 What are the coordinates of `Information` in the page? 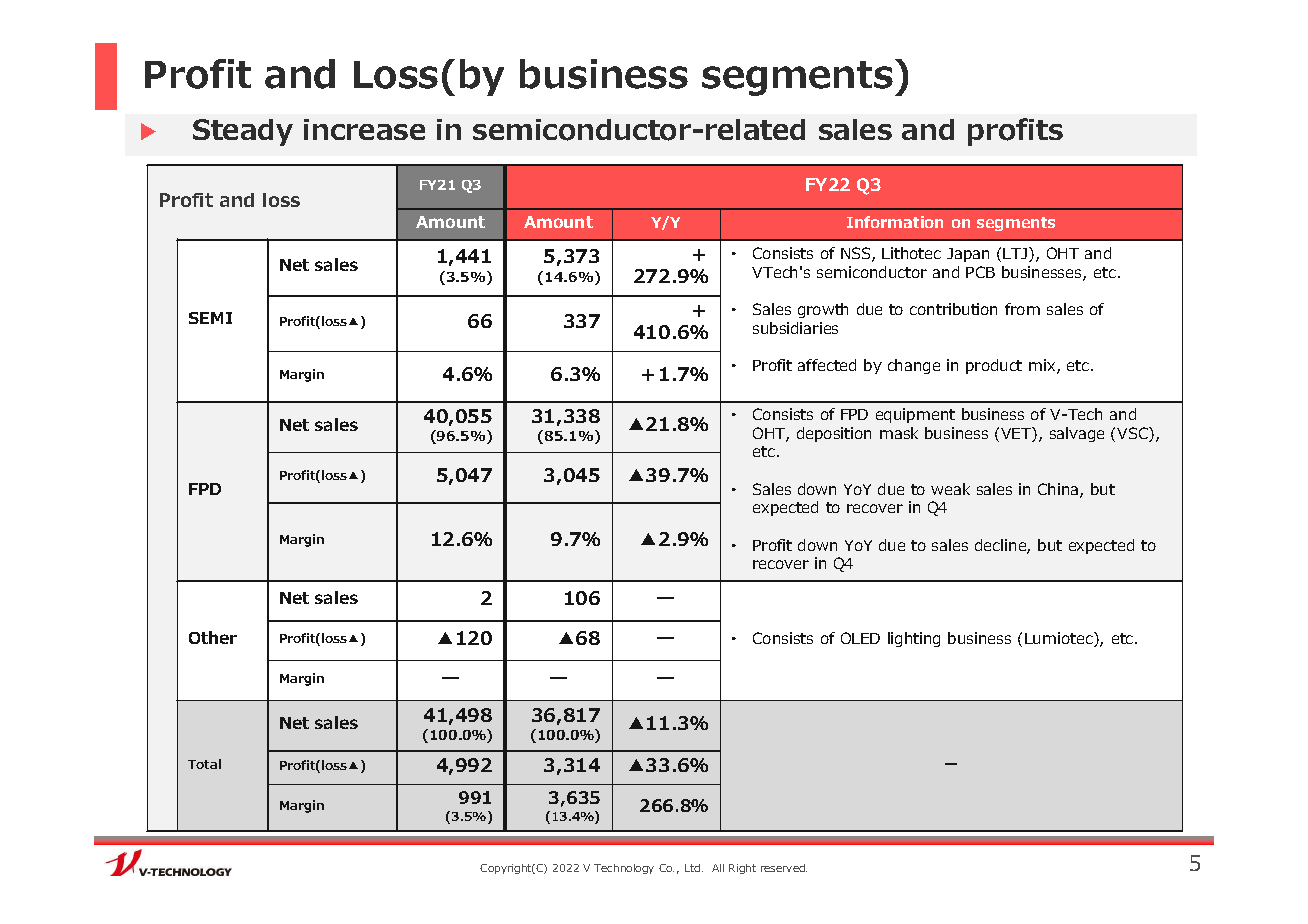 It's located at (895, 222).
